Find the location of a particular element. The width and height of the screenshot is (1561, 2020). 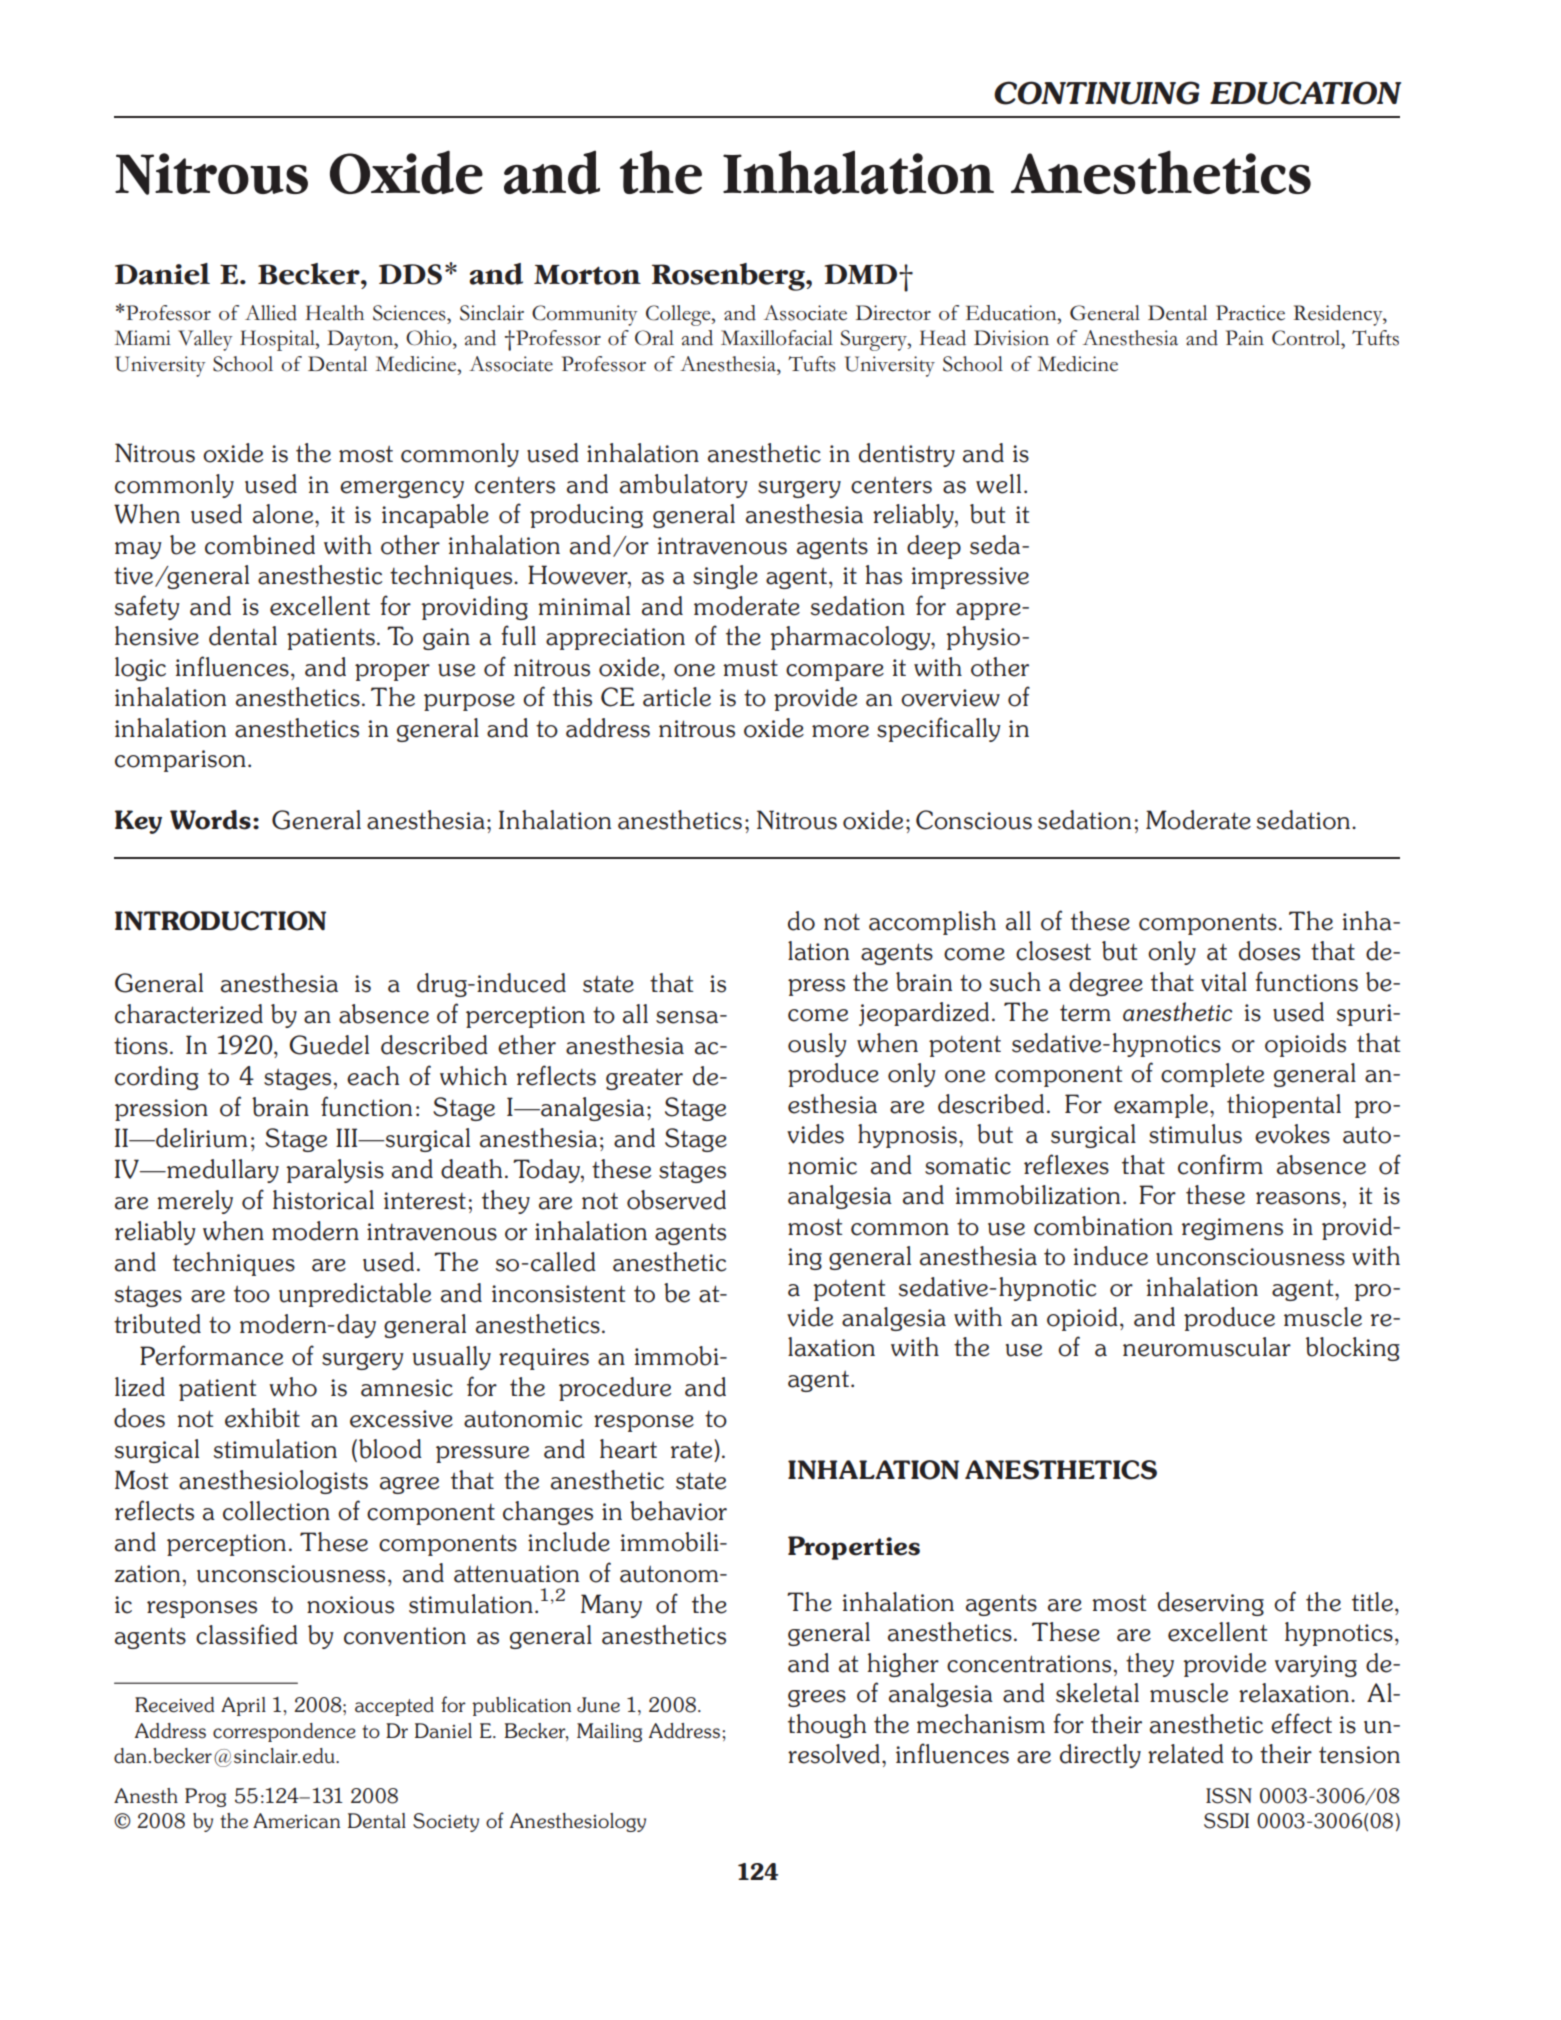

correspondence is located at coordinates (284, 1732).
